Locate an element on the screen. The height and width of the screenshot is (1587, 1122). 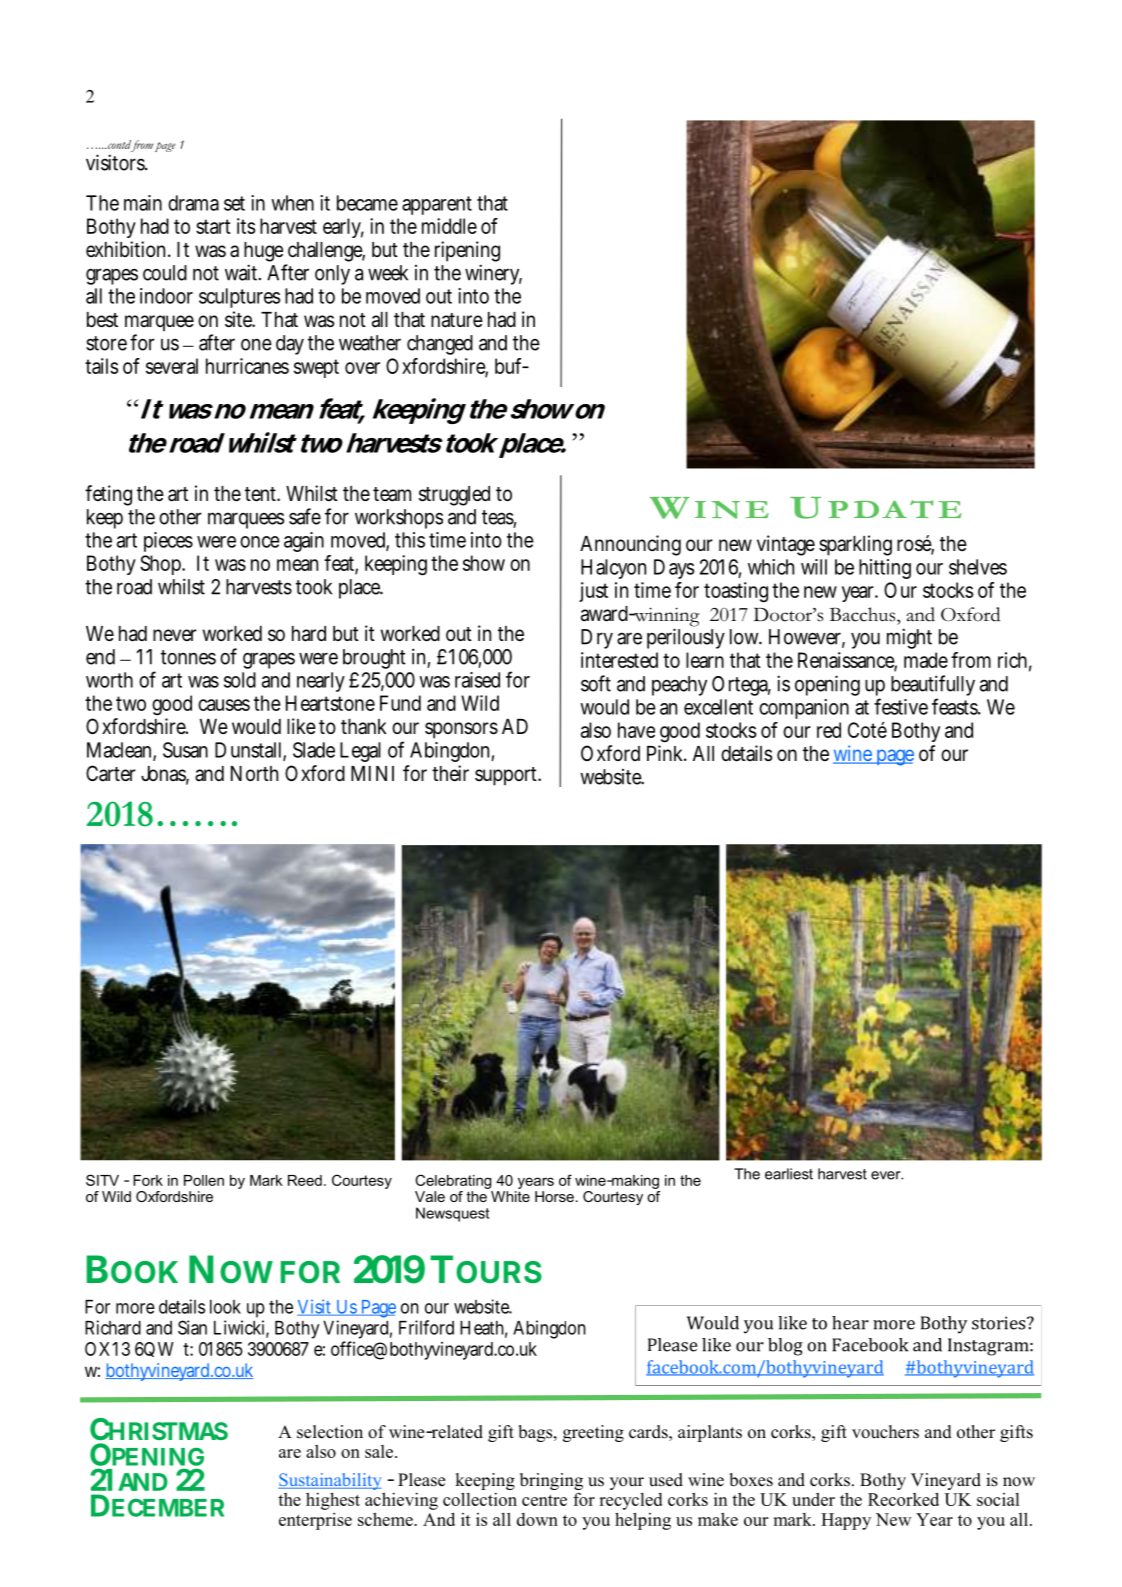
earliest is located at coordinates (789, 1174).
